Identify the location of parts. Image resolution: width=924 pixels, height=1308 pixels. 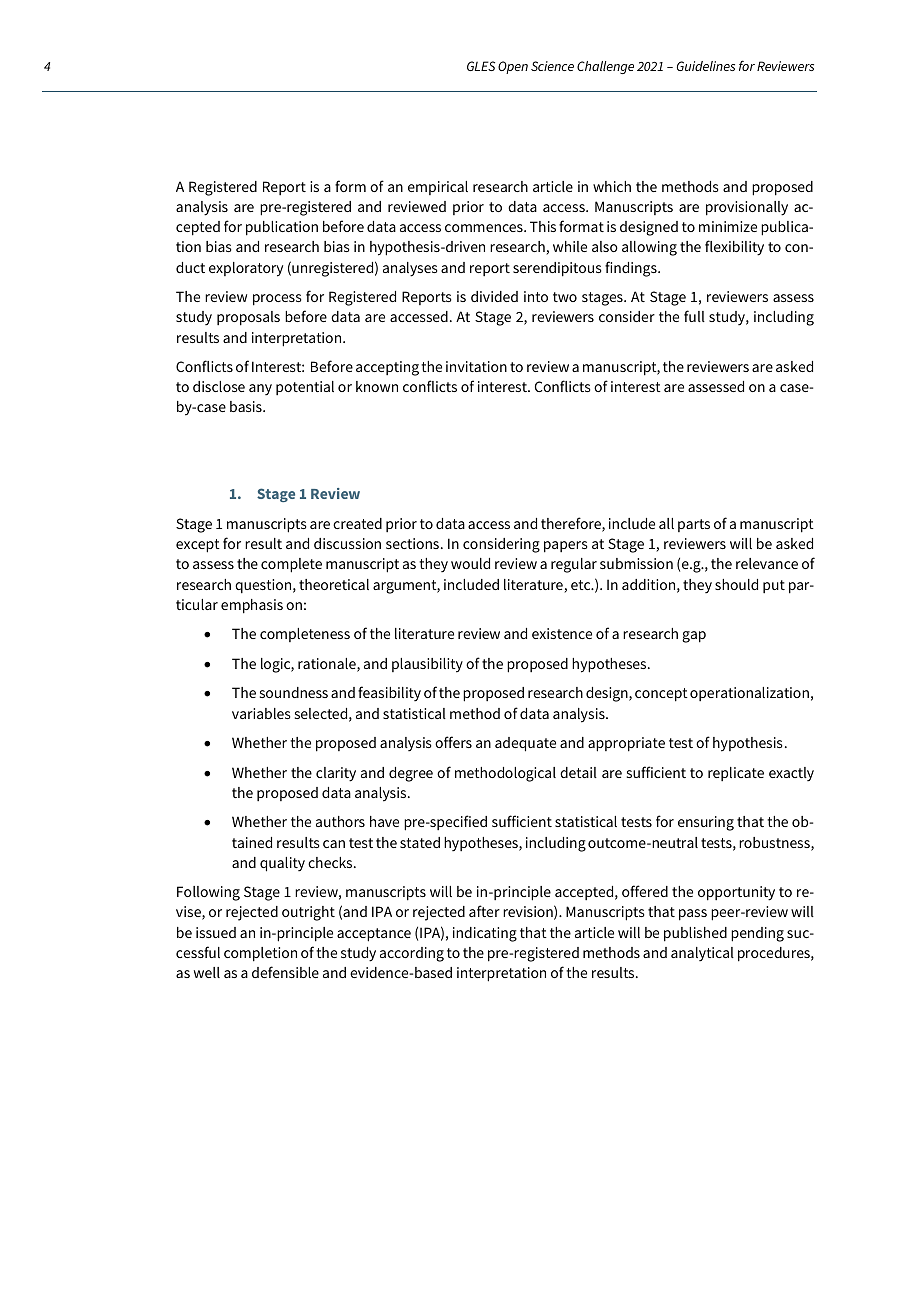
(694, 525).
